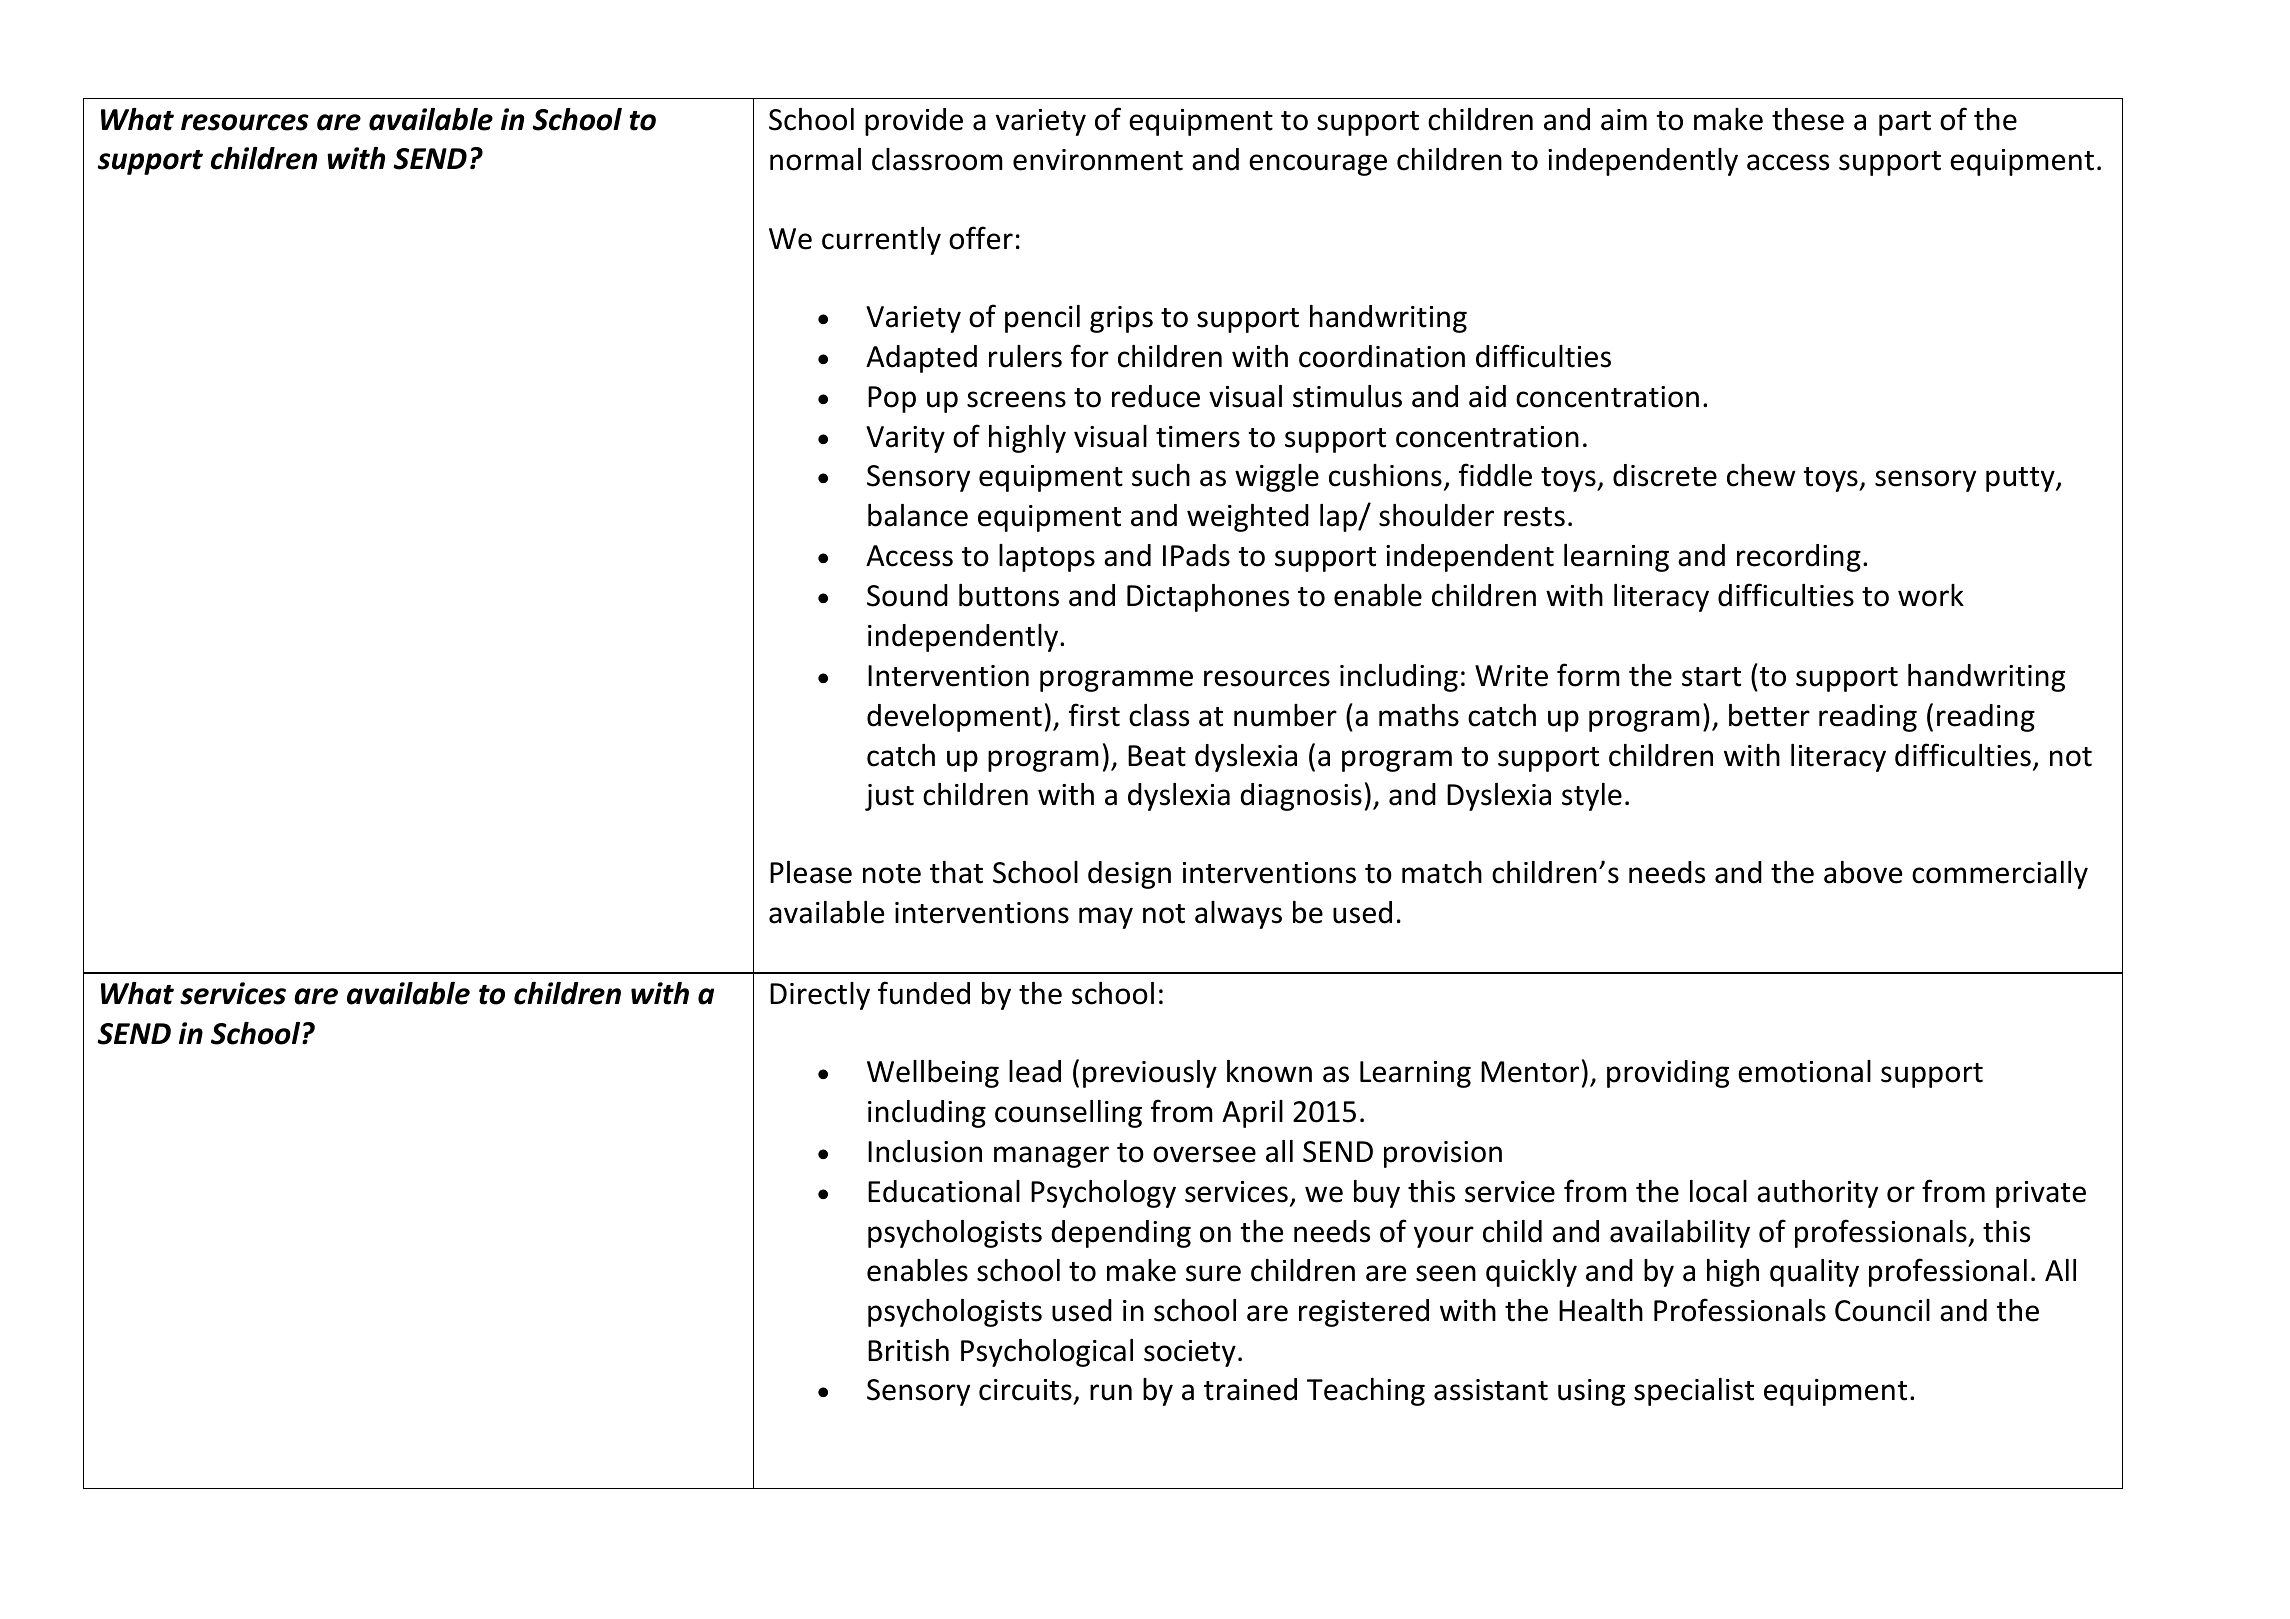 The height and width of the screenshot is (1619, 2290). Describe the element at coordinates (1882, 1310) in the screenshot. I see `Council` at that location.
